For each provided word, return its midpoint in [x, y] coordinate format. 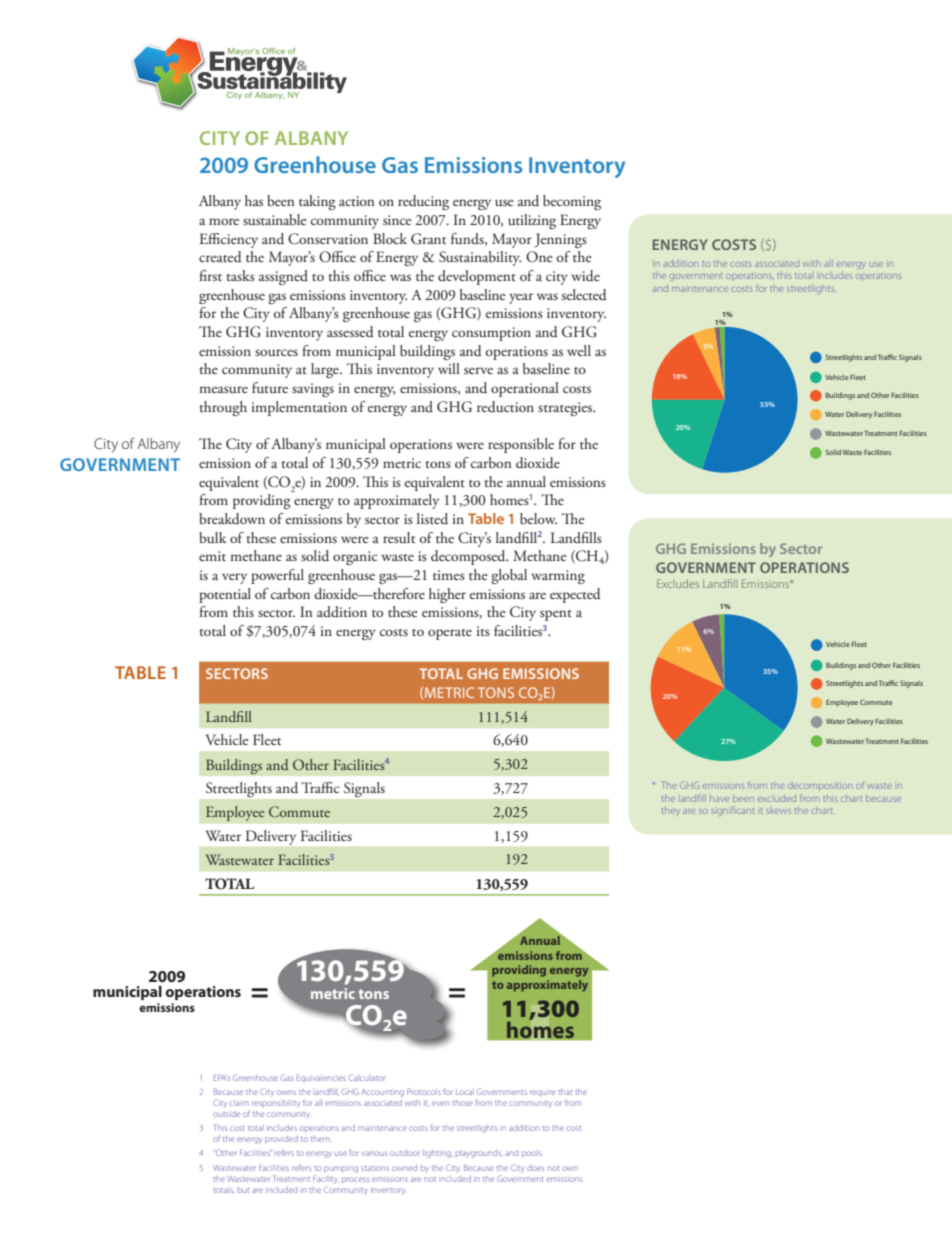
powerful [277, 576]
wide [585, 276]
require [542, 1093]
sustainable [275, 219]
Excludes [678, 583]
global [509, 576]
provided [281, 1140]
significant [732, 810]
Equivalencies [321, 1079]
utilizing [532, 221]
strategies [566, 409]
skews [778, 811]
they [671, 810]
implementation [299, 408]
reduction [505, 407]
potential [225, 595]
